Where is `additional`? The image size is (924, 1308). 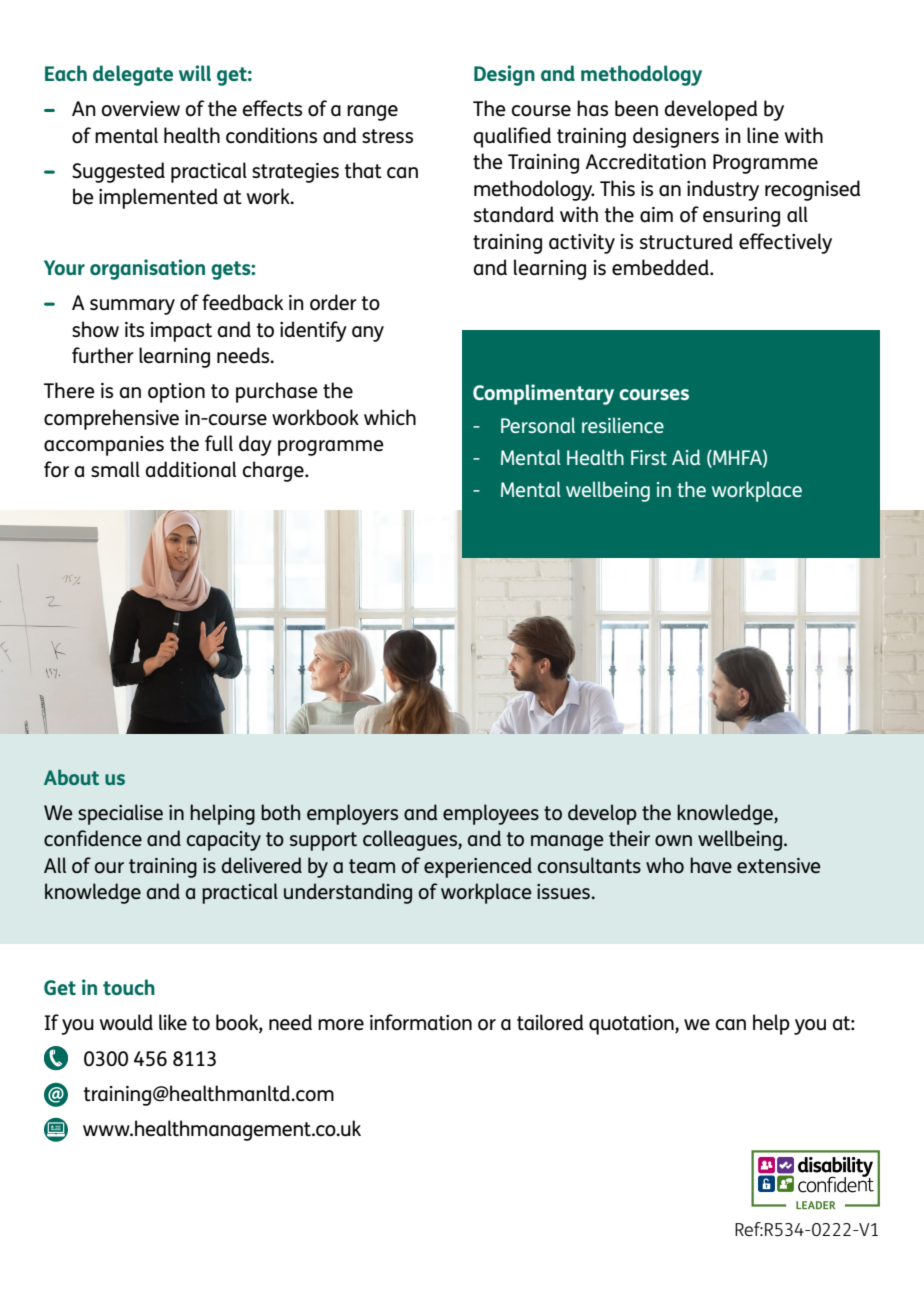
additional is located at coordinates (191, 469).
